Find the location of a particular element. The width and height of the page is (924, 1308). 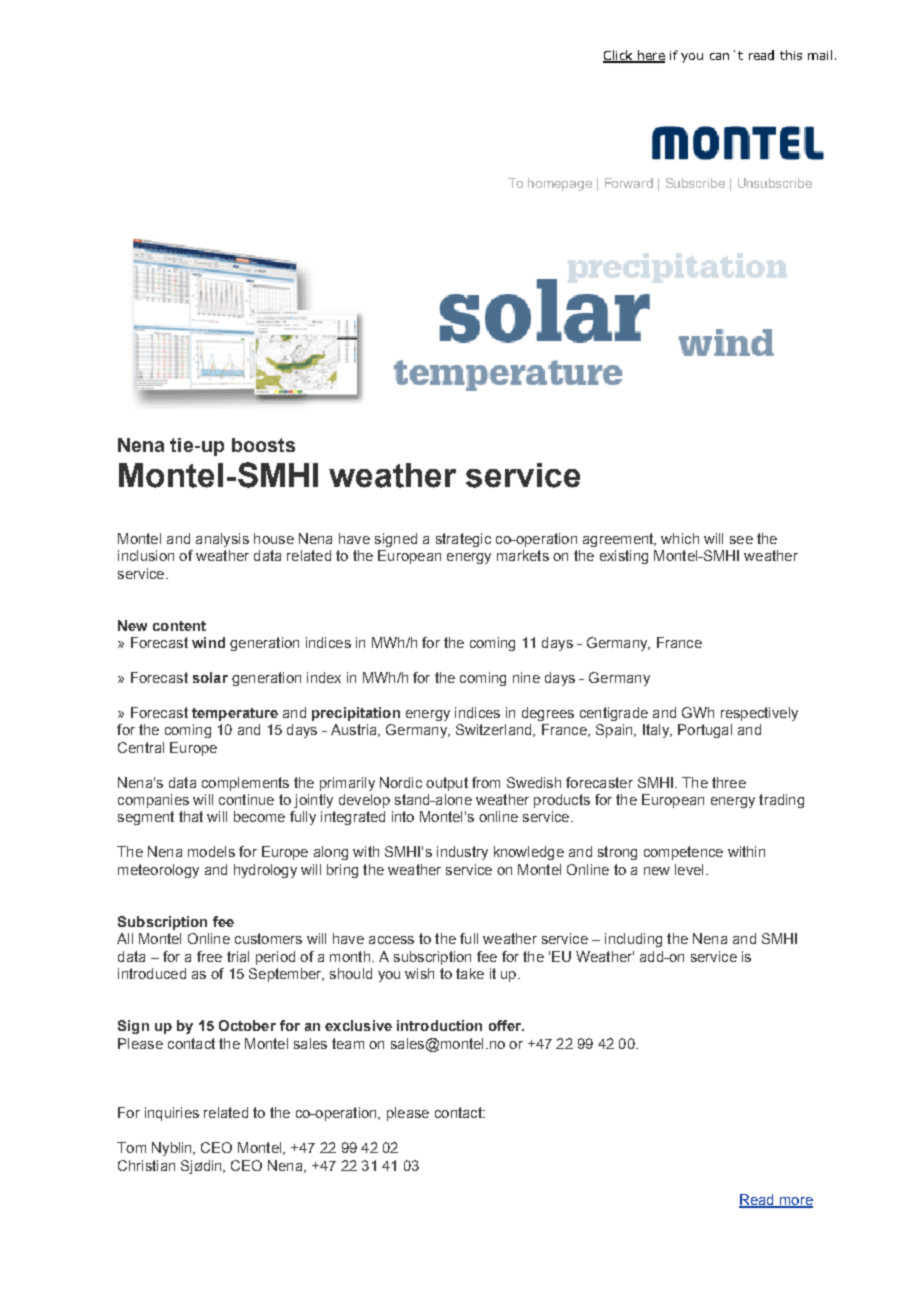

Click is located at coordinates (619, 56).
